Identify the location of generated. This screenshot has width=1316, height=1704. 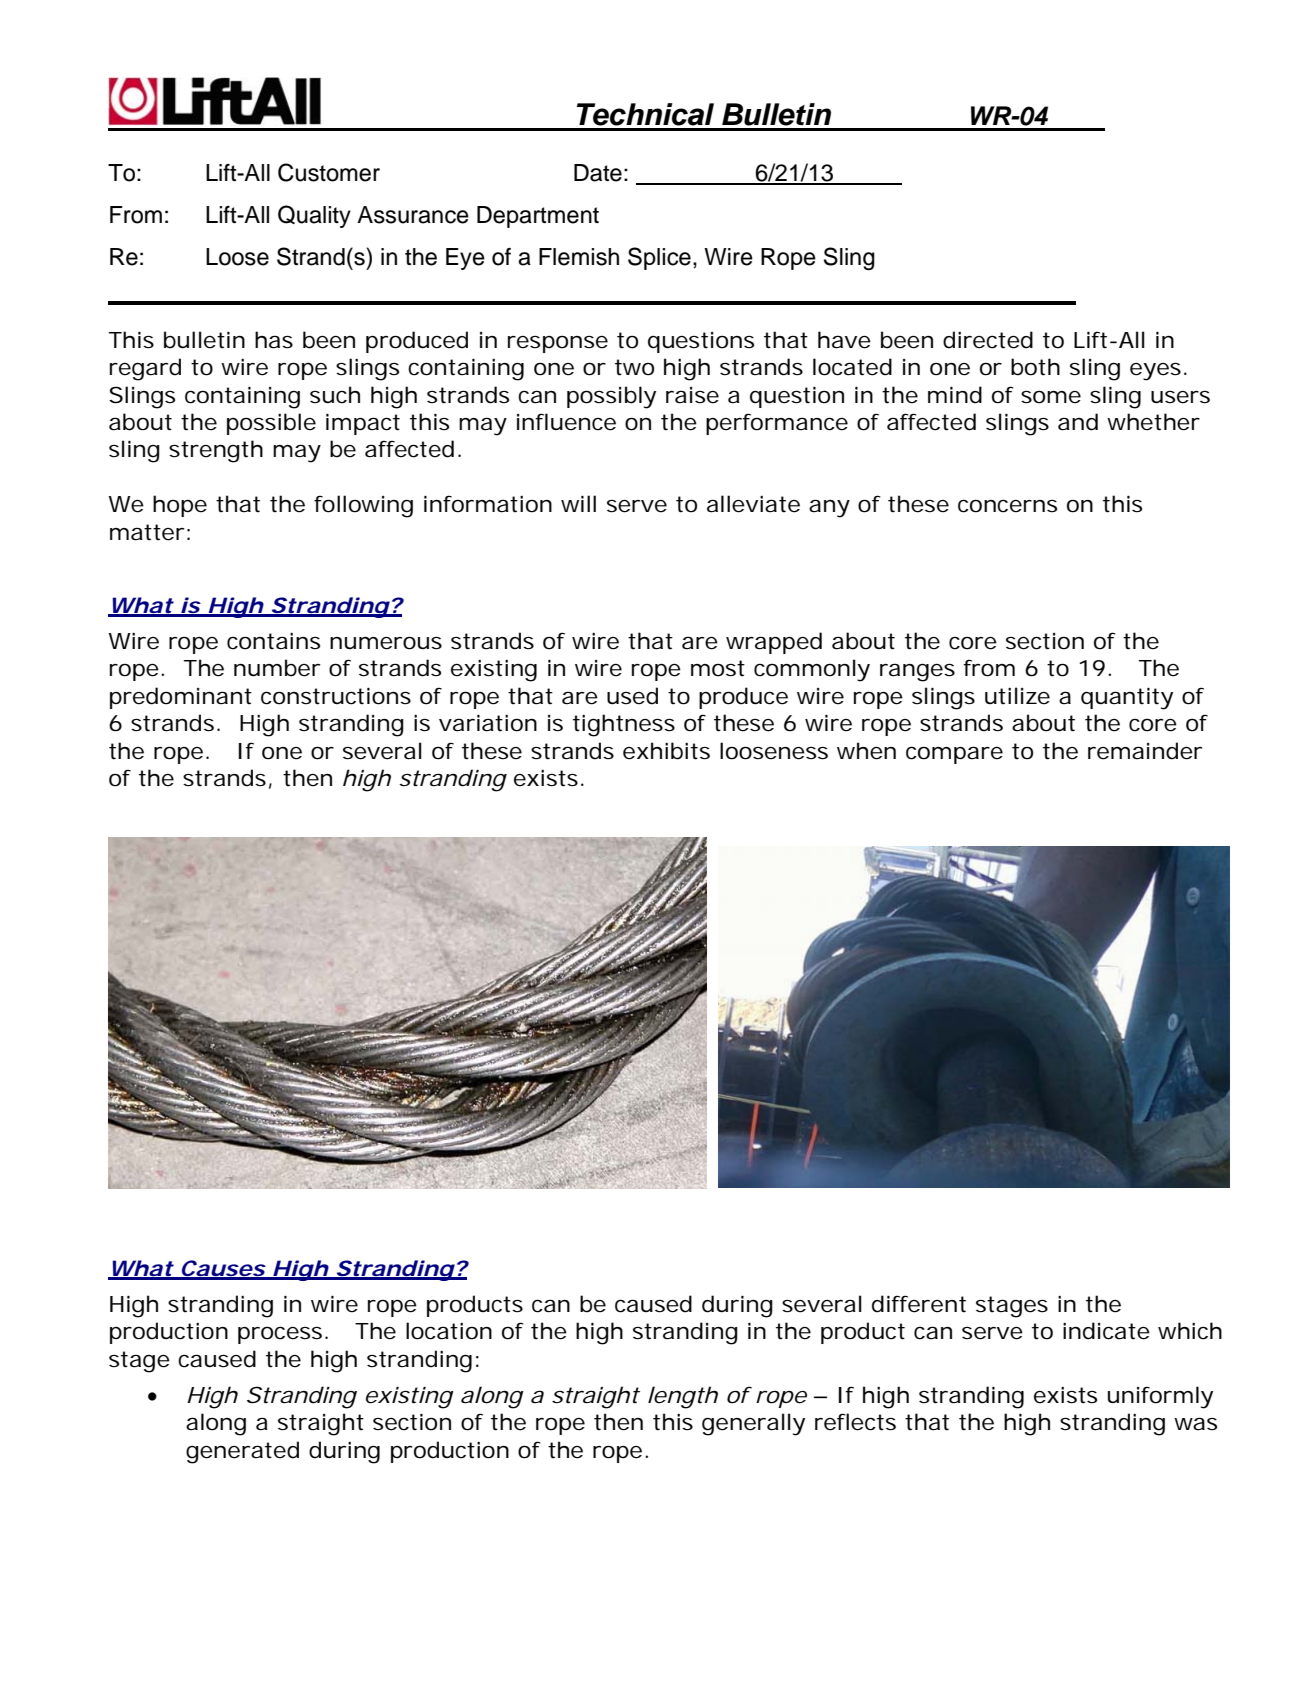
(242, 1452).
